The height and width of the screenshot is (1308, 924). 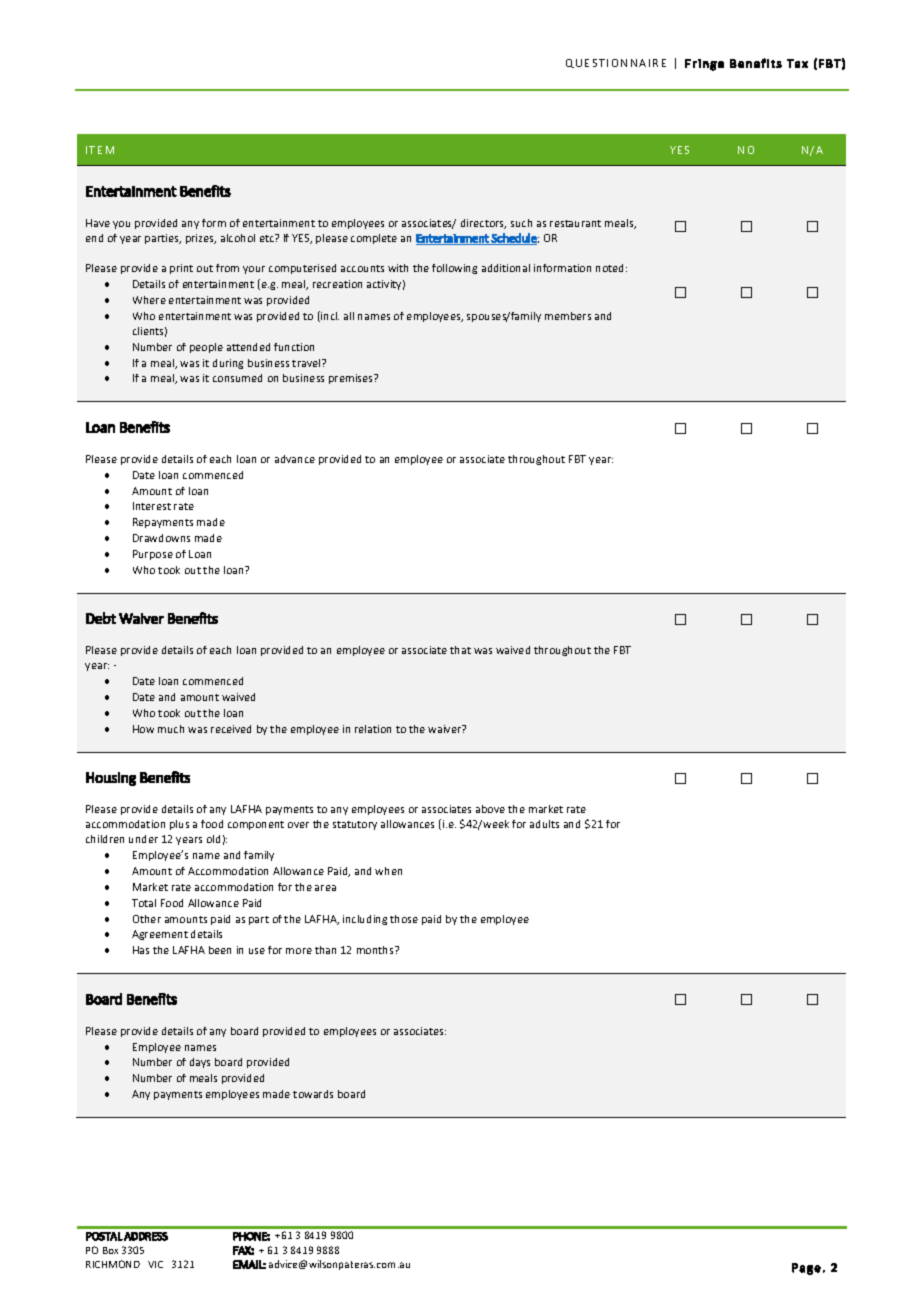 What do you see at coordinates (460, 650) in the screenshot?
I see `that` at bounding box center [460, 650].
